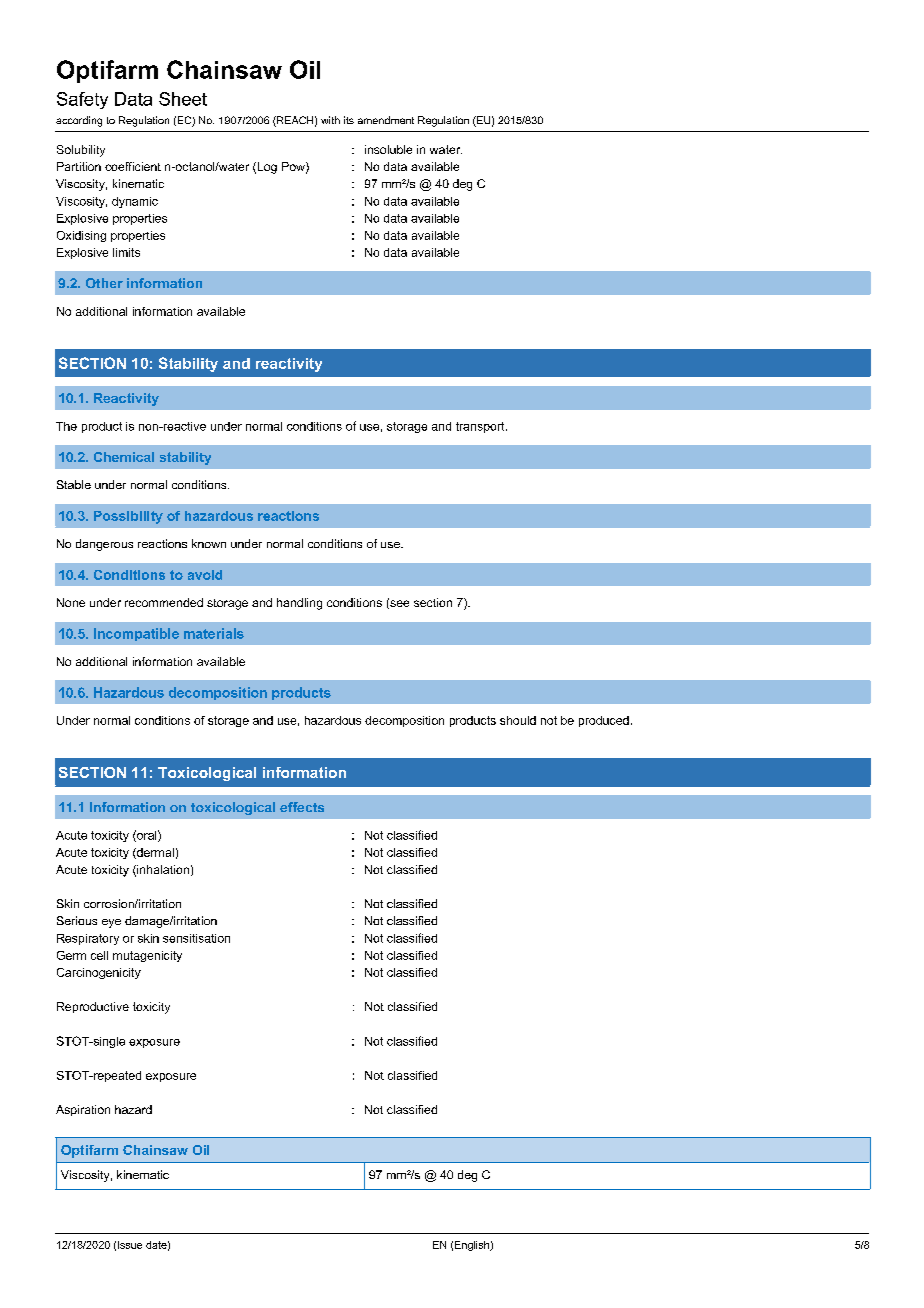 The width and height of the screenshot is (924, 1308). Describe the element at coordinates (518, 720) in the screenshot. I see `should` at that location.
